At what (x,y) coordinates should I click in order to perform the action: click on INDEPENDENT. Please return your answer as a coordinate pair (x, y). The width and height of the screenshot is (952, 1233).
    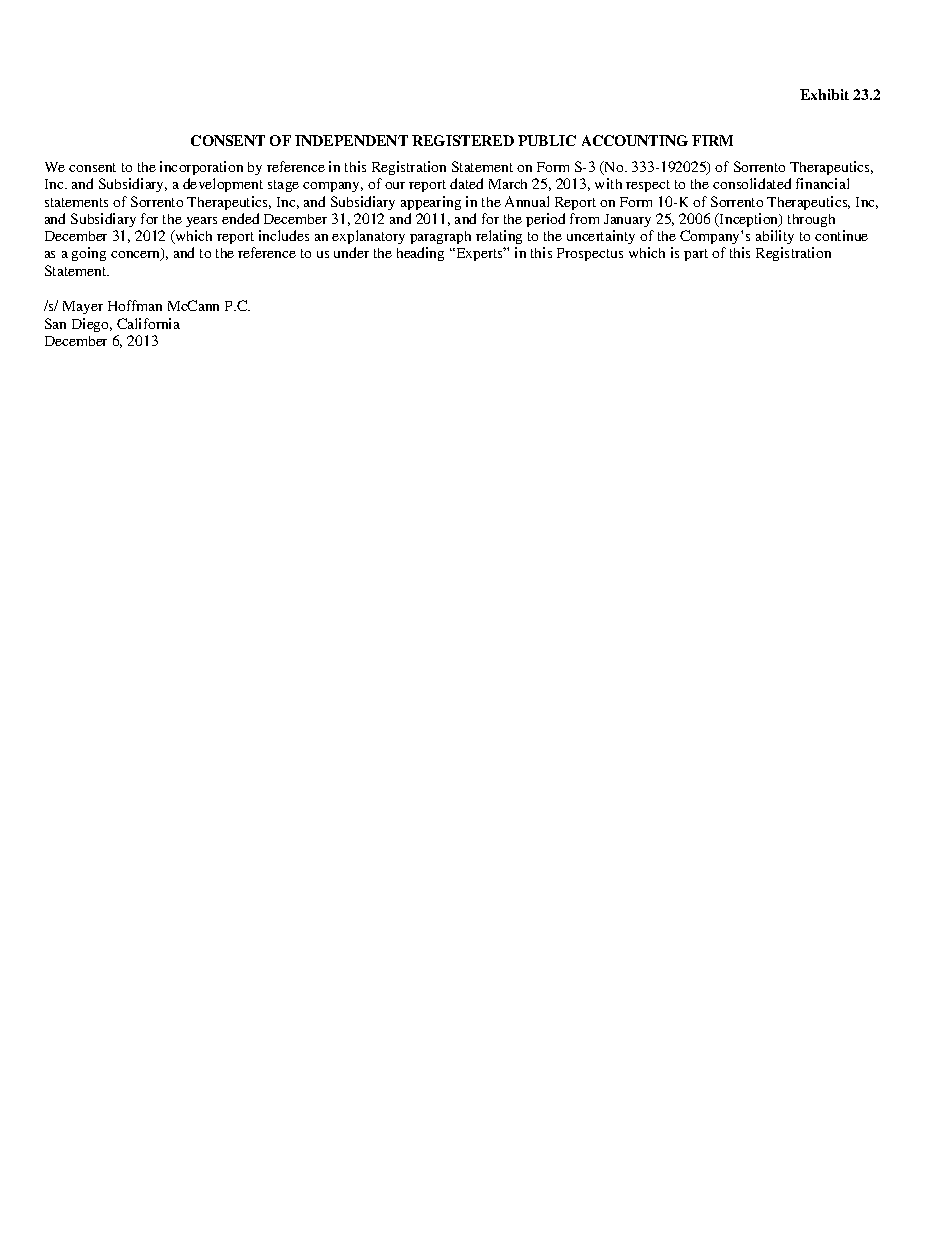
    Looking at the image, I should click on (351, 140).
